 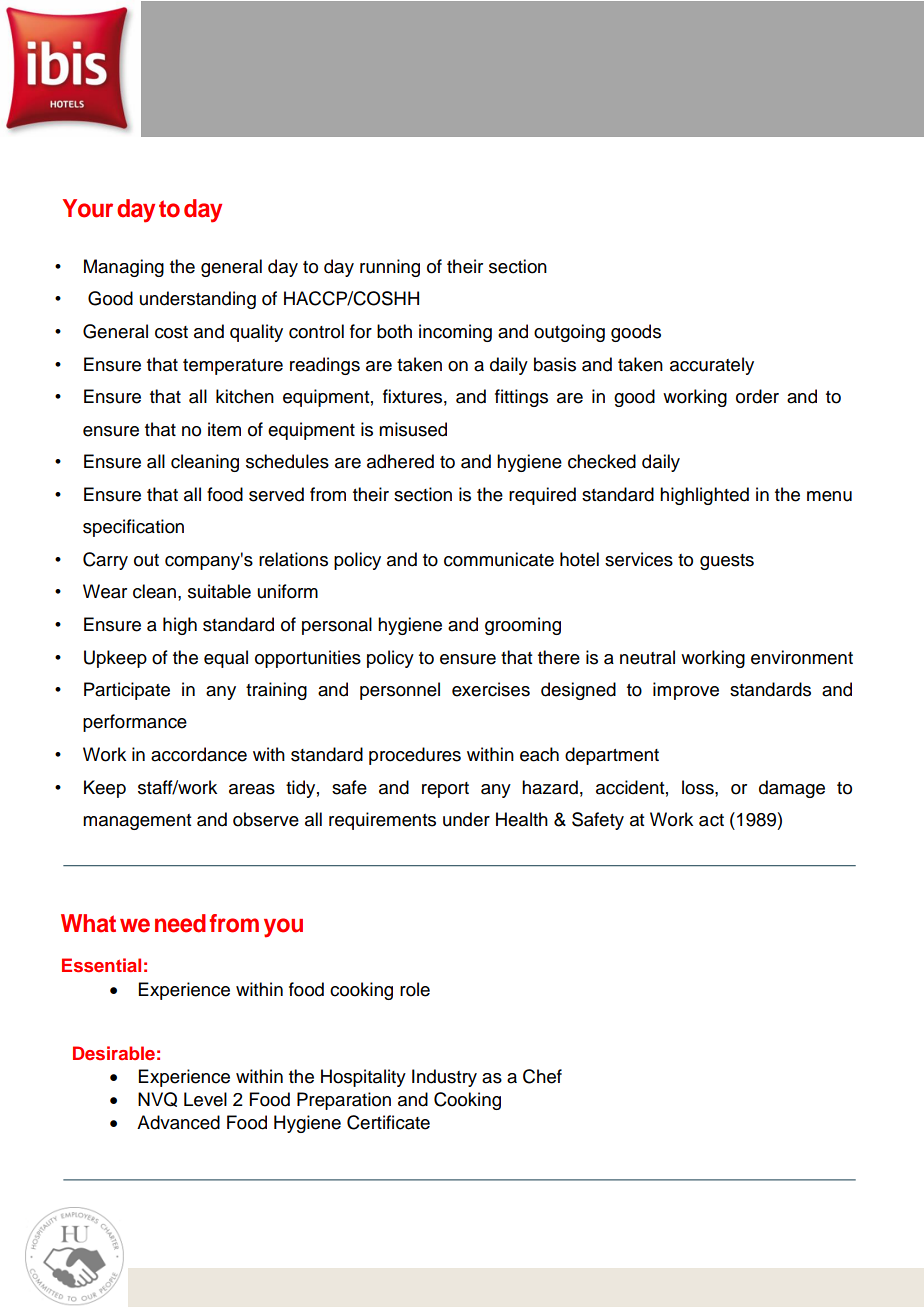 I want to click on Participate, so click(x=127, y=691).
